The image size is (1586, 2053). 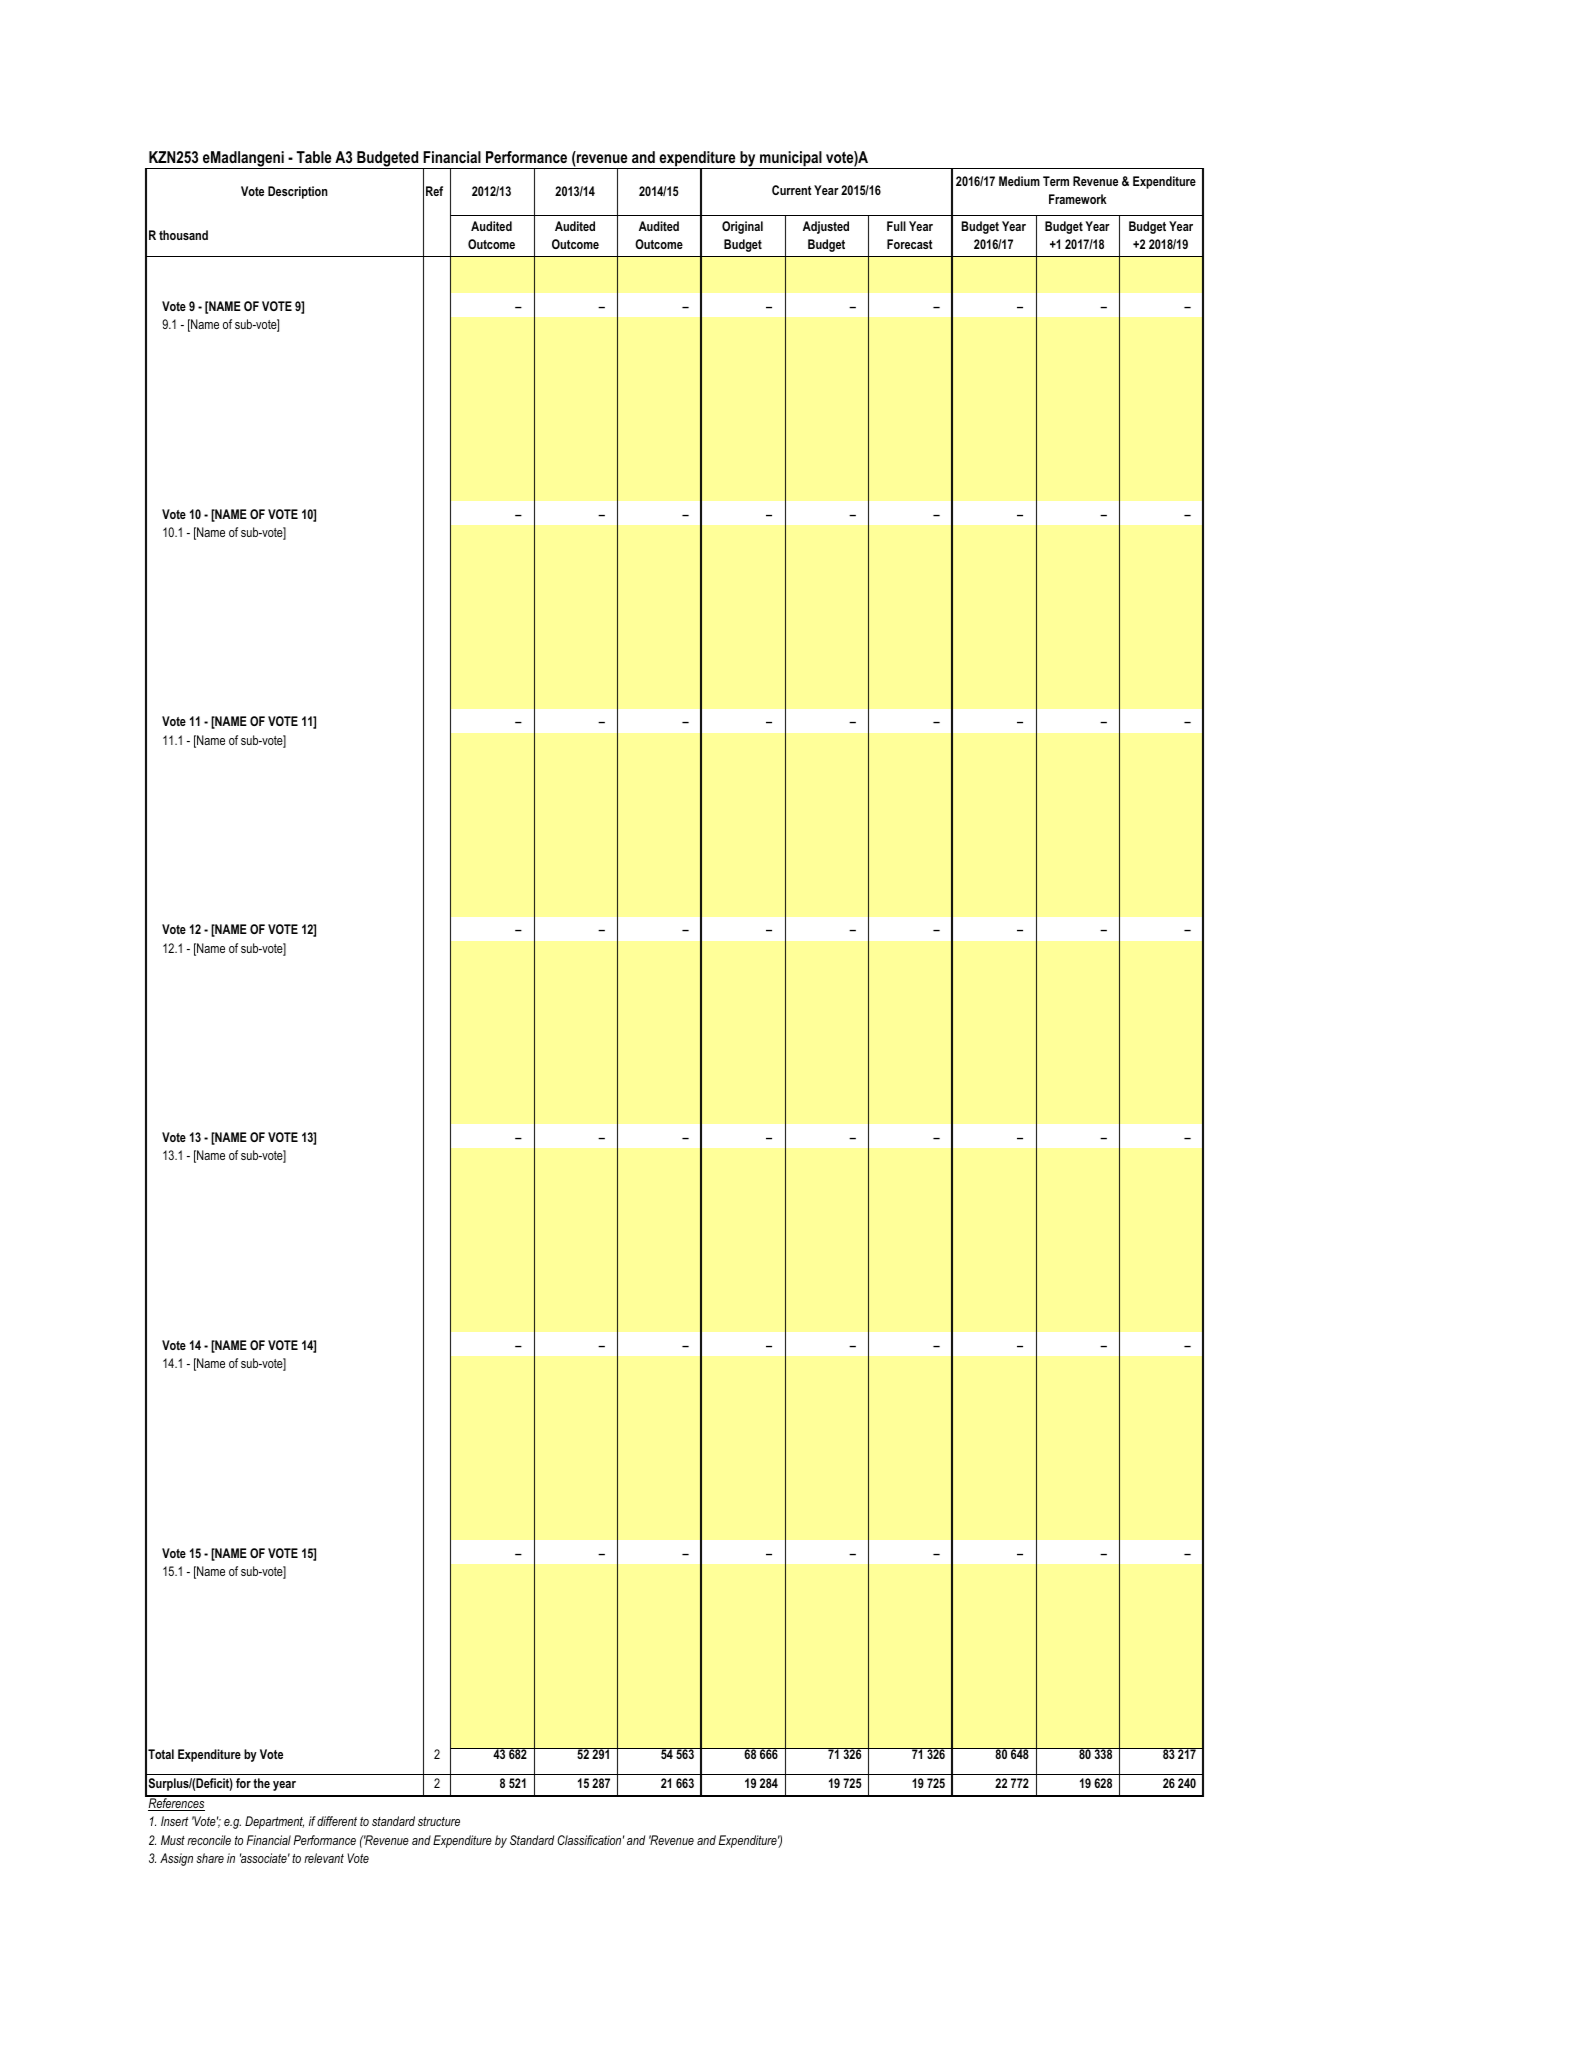 What do you see at coordinates (1078, 199) in the page?
I see `Framework` at bounding box center [1078, 199].
